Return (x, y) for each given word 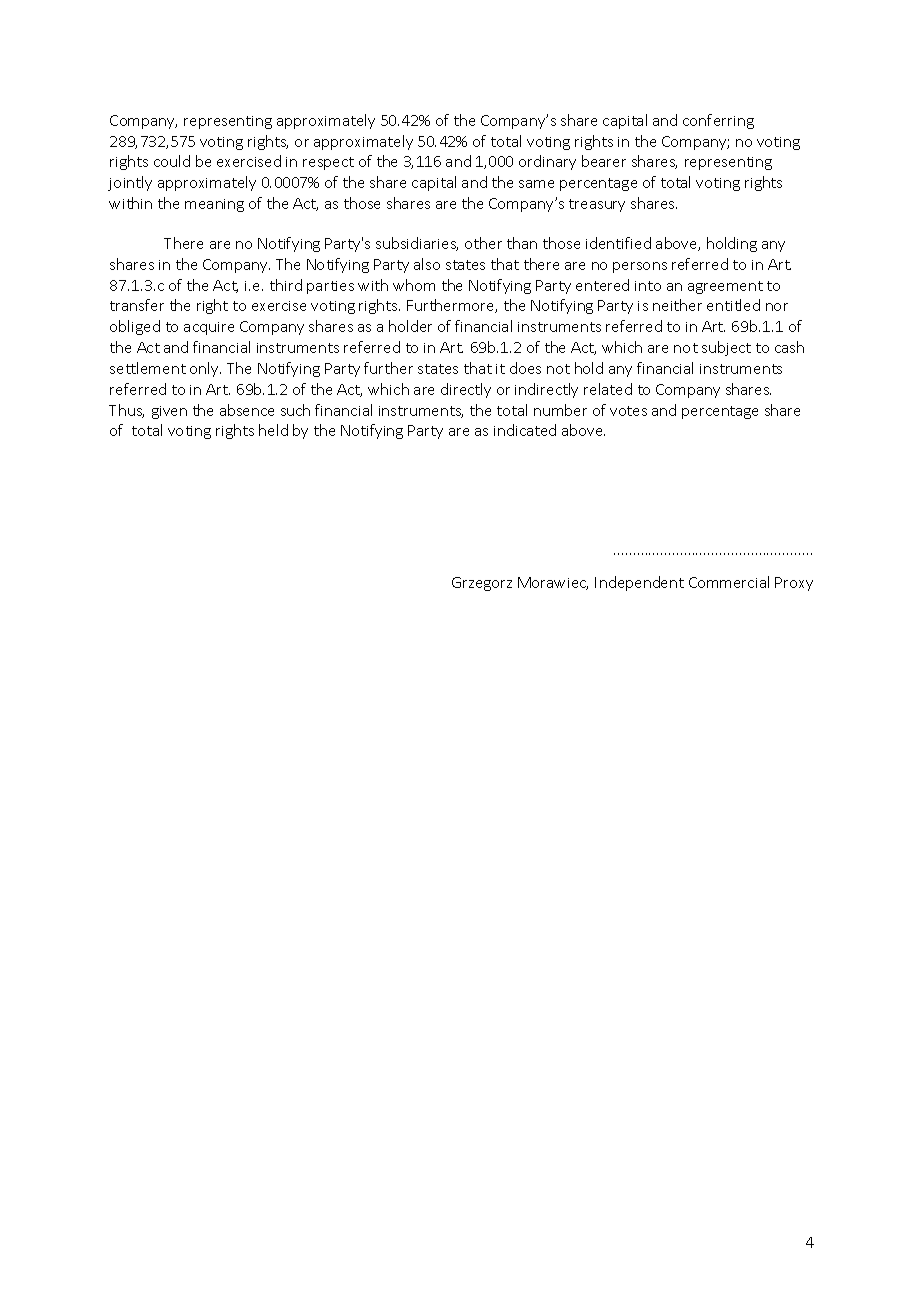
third (286, 285)
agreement (725, 287)
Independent (639, 583)
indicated (525, 430)
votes (628, 411)
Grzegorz (482, 584)
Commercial (729, 582)
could (172, 161)
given (169, 412)
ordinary (547, 162)
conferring (718, 121)
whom (414, 285)
